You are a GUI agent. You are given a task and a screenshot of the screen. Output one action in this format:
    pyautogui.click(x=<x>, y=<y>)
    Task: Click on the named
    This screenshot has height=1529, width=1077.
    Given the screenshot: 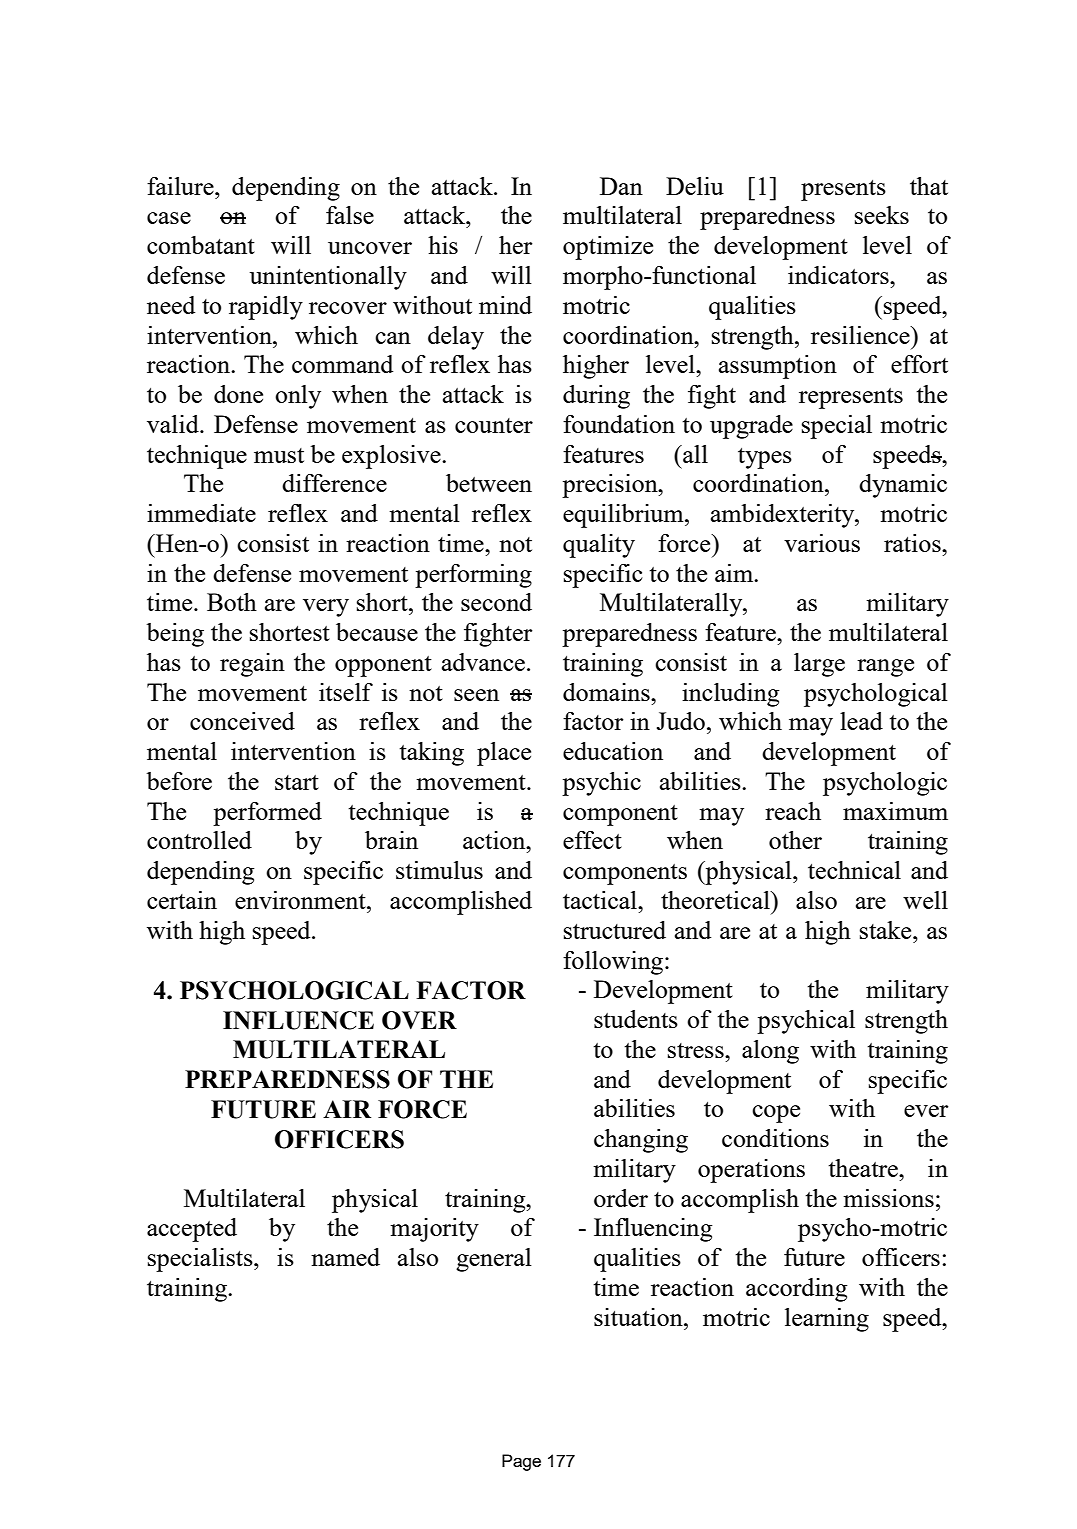 What is the action you would take?
    pyautogui.click(x=345, y=1257)
